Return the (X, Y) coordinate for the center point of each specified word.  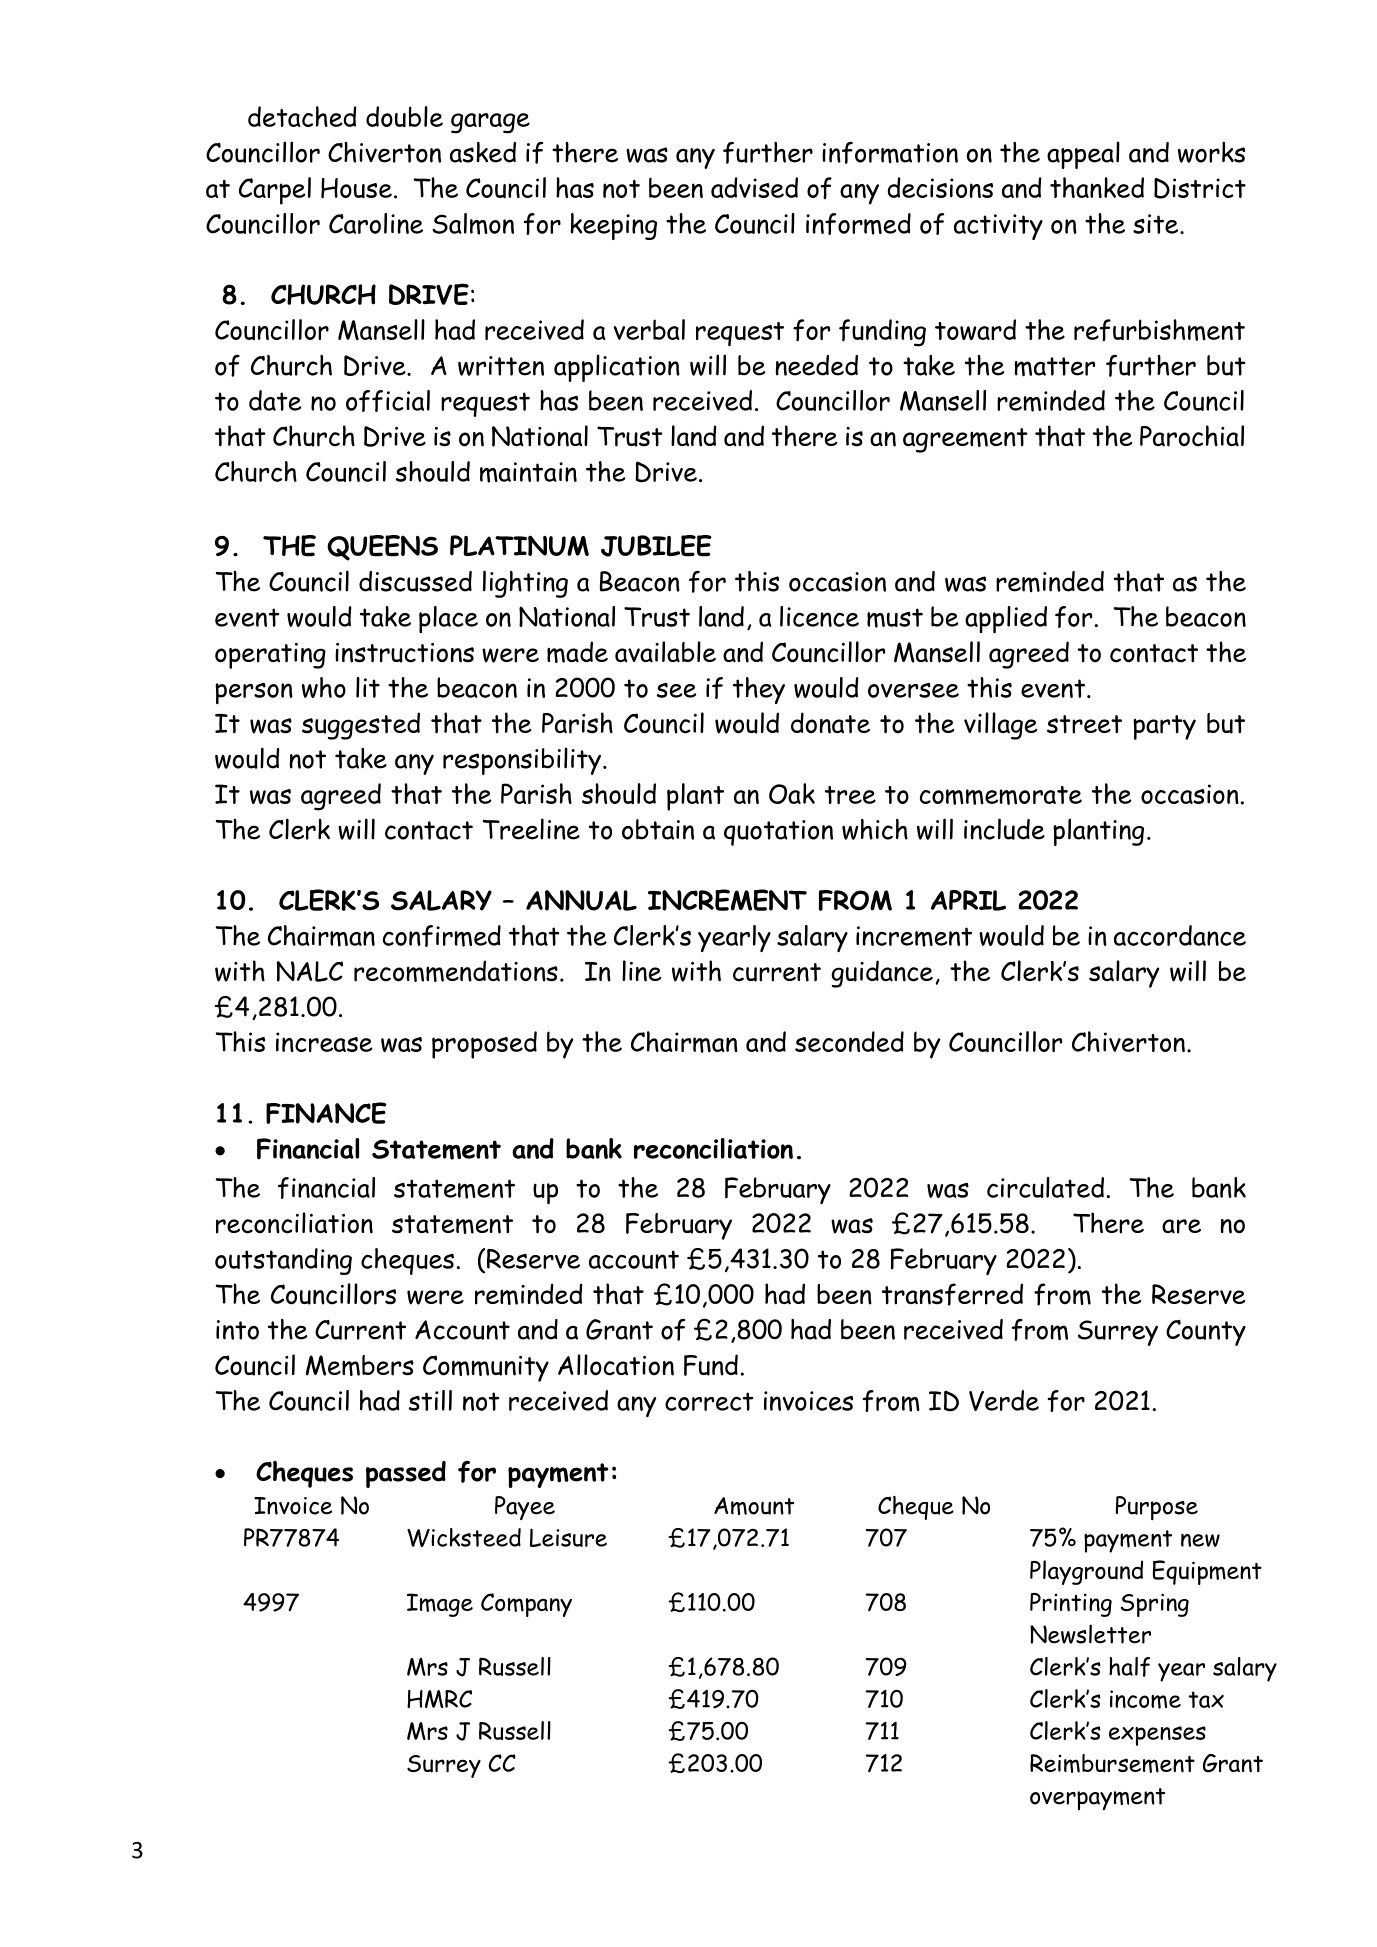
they (759, 690)
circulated (1045, 1187)
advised (754, 187)
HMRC (439, 1699)
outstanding (283, 1261)
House (356, 188)
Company (526, 1605)
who (324, 687)
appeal (1083, 155)
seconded (849, 1041)
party (1164, 727)
